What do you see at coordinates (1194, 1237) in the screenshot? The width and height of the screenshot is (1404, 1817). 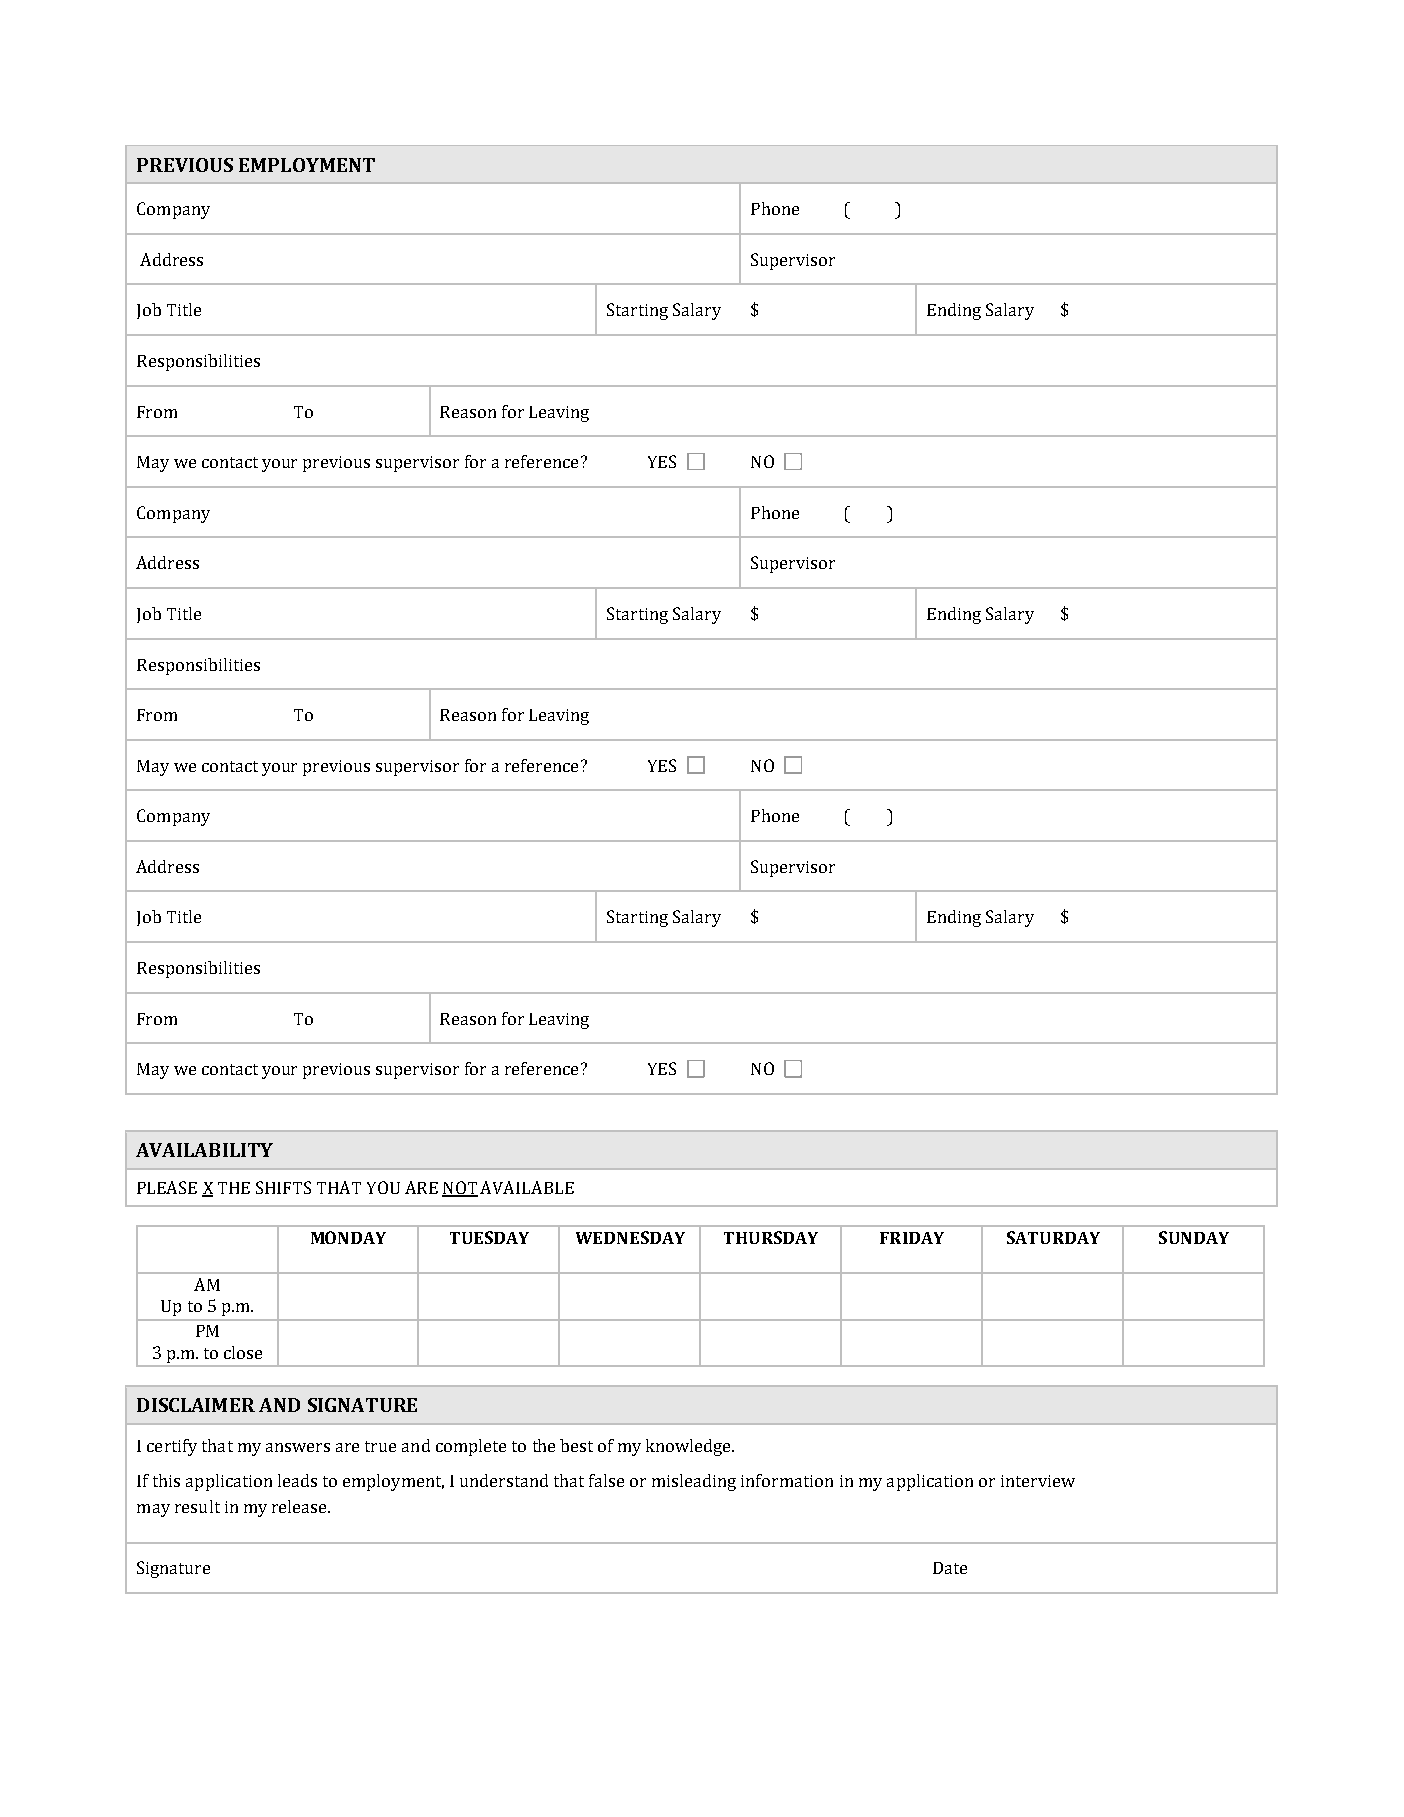 I see `SUNDAY` at bounding box center [1194, 1237].
